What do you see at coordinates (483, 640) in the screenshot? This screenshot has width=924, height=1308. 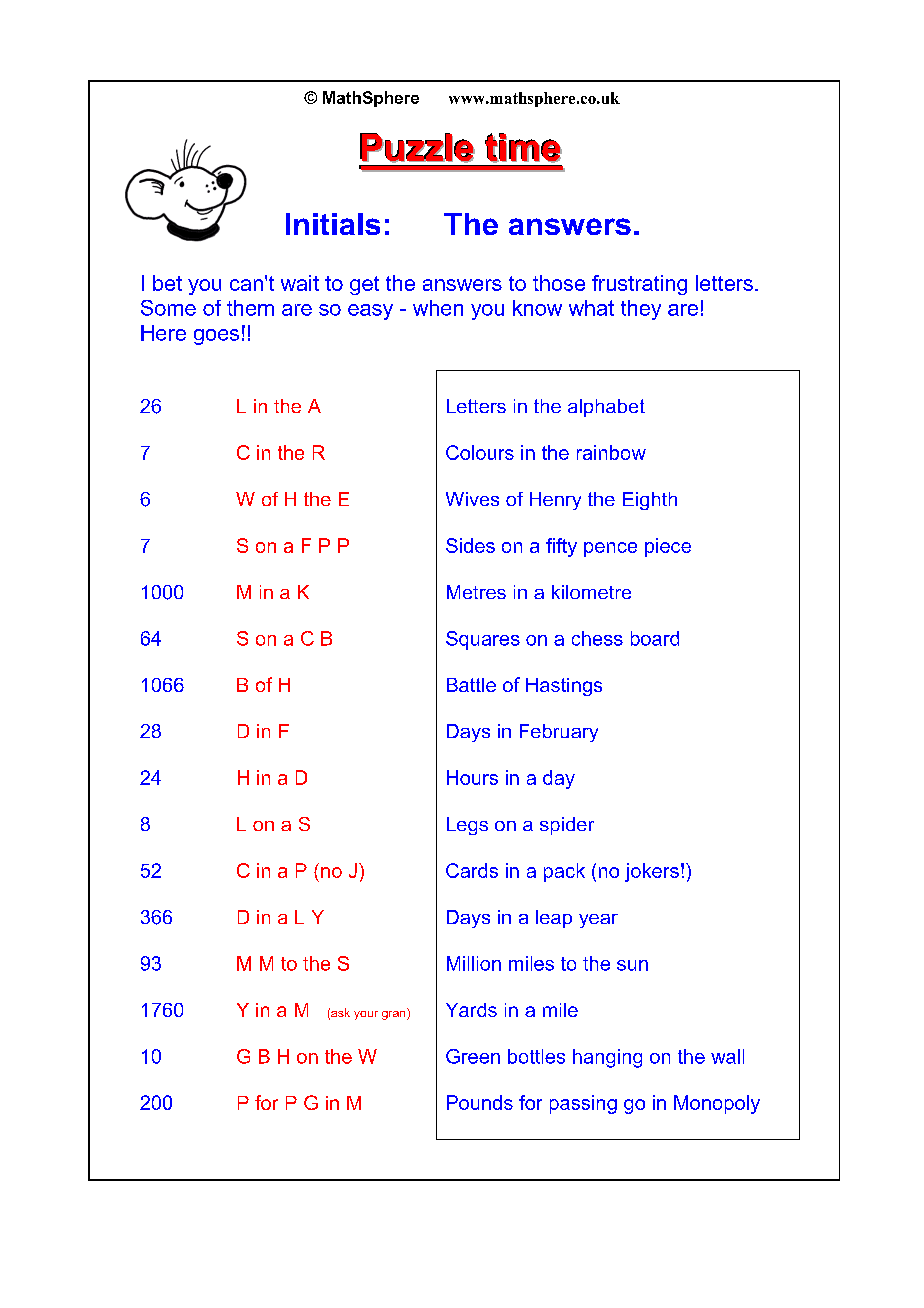 I see `Squares` at bounding box center [483, 640].
